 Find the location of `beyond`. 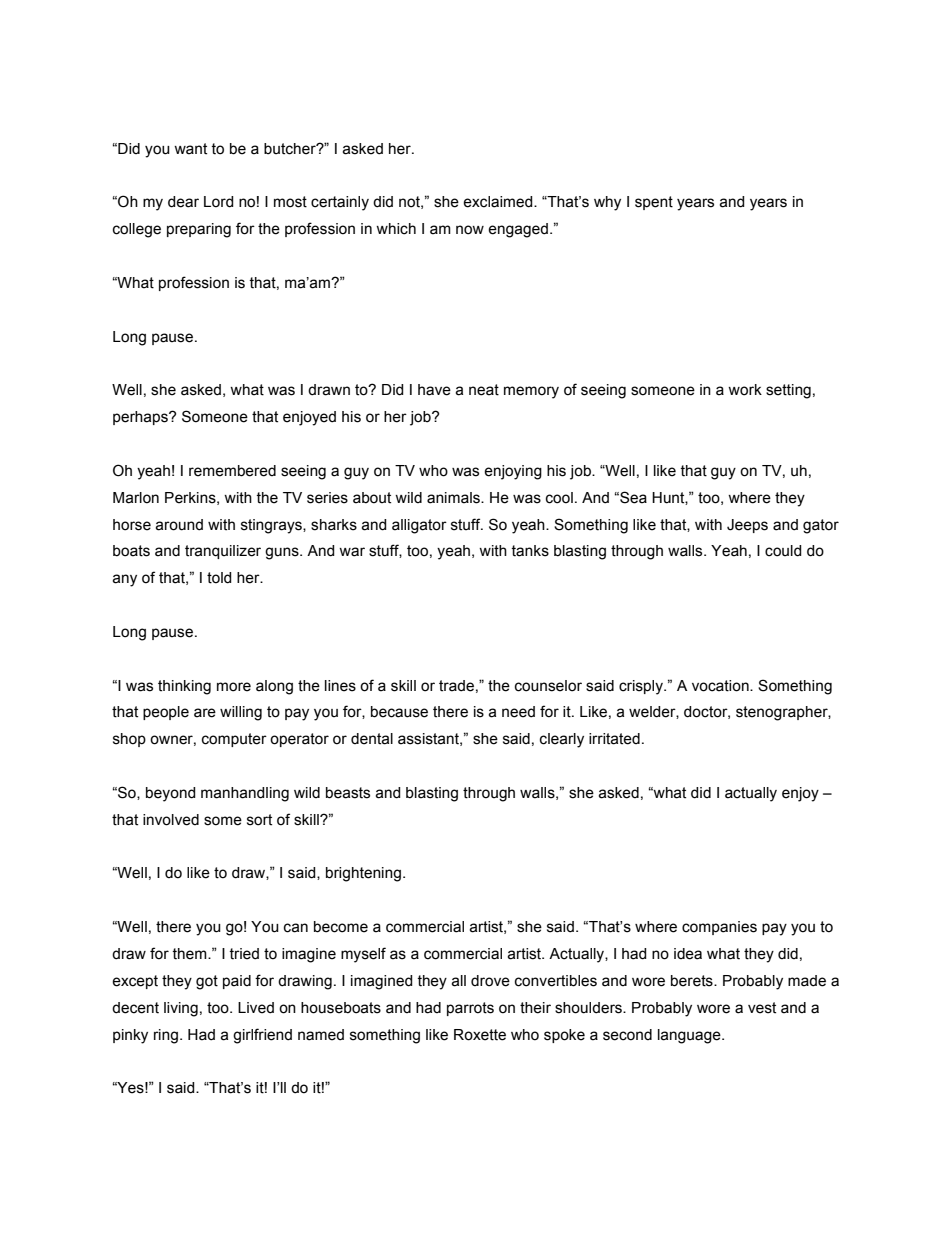

beyond is located at coordinates (171, 794).
